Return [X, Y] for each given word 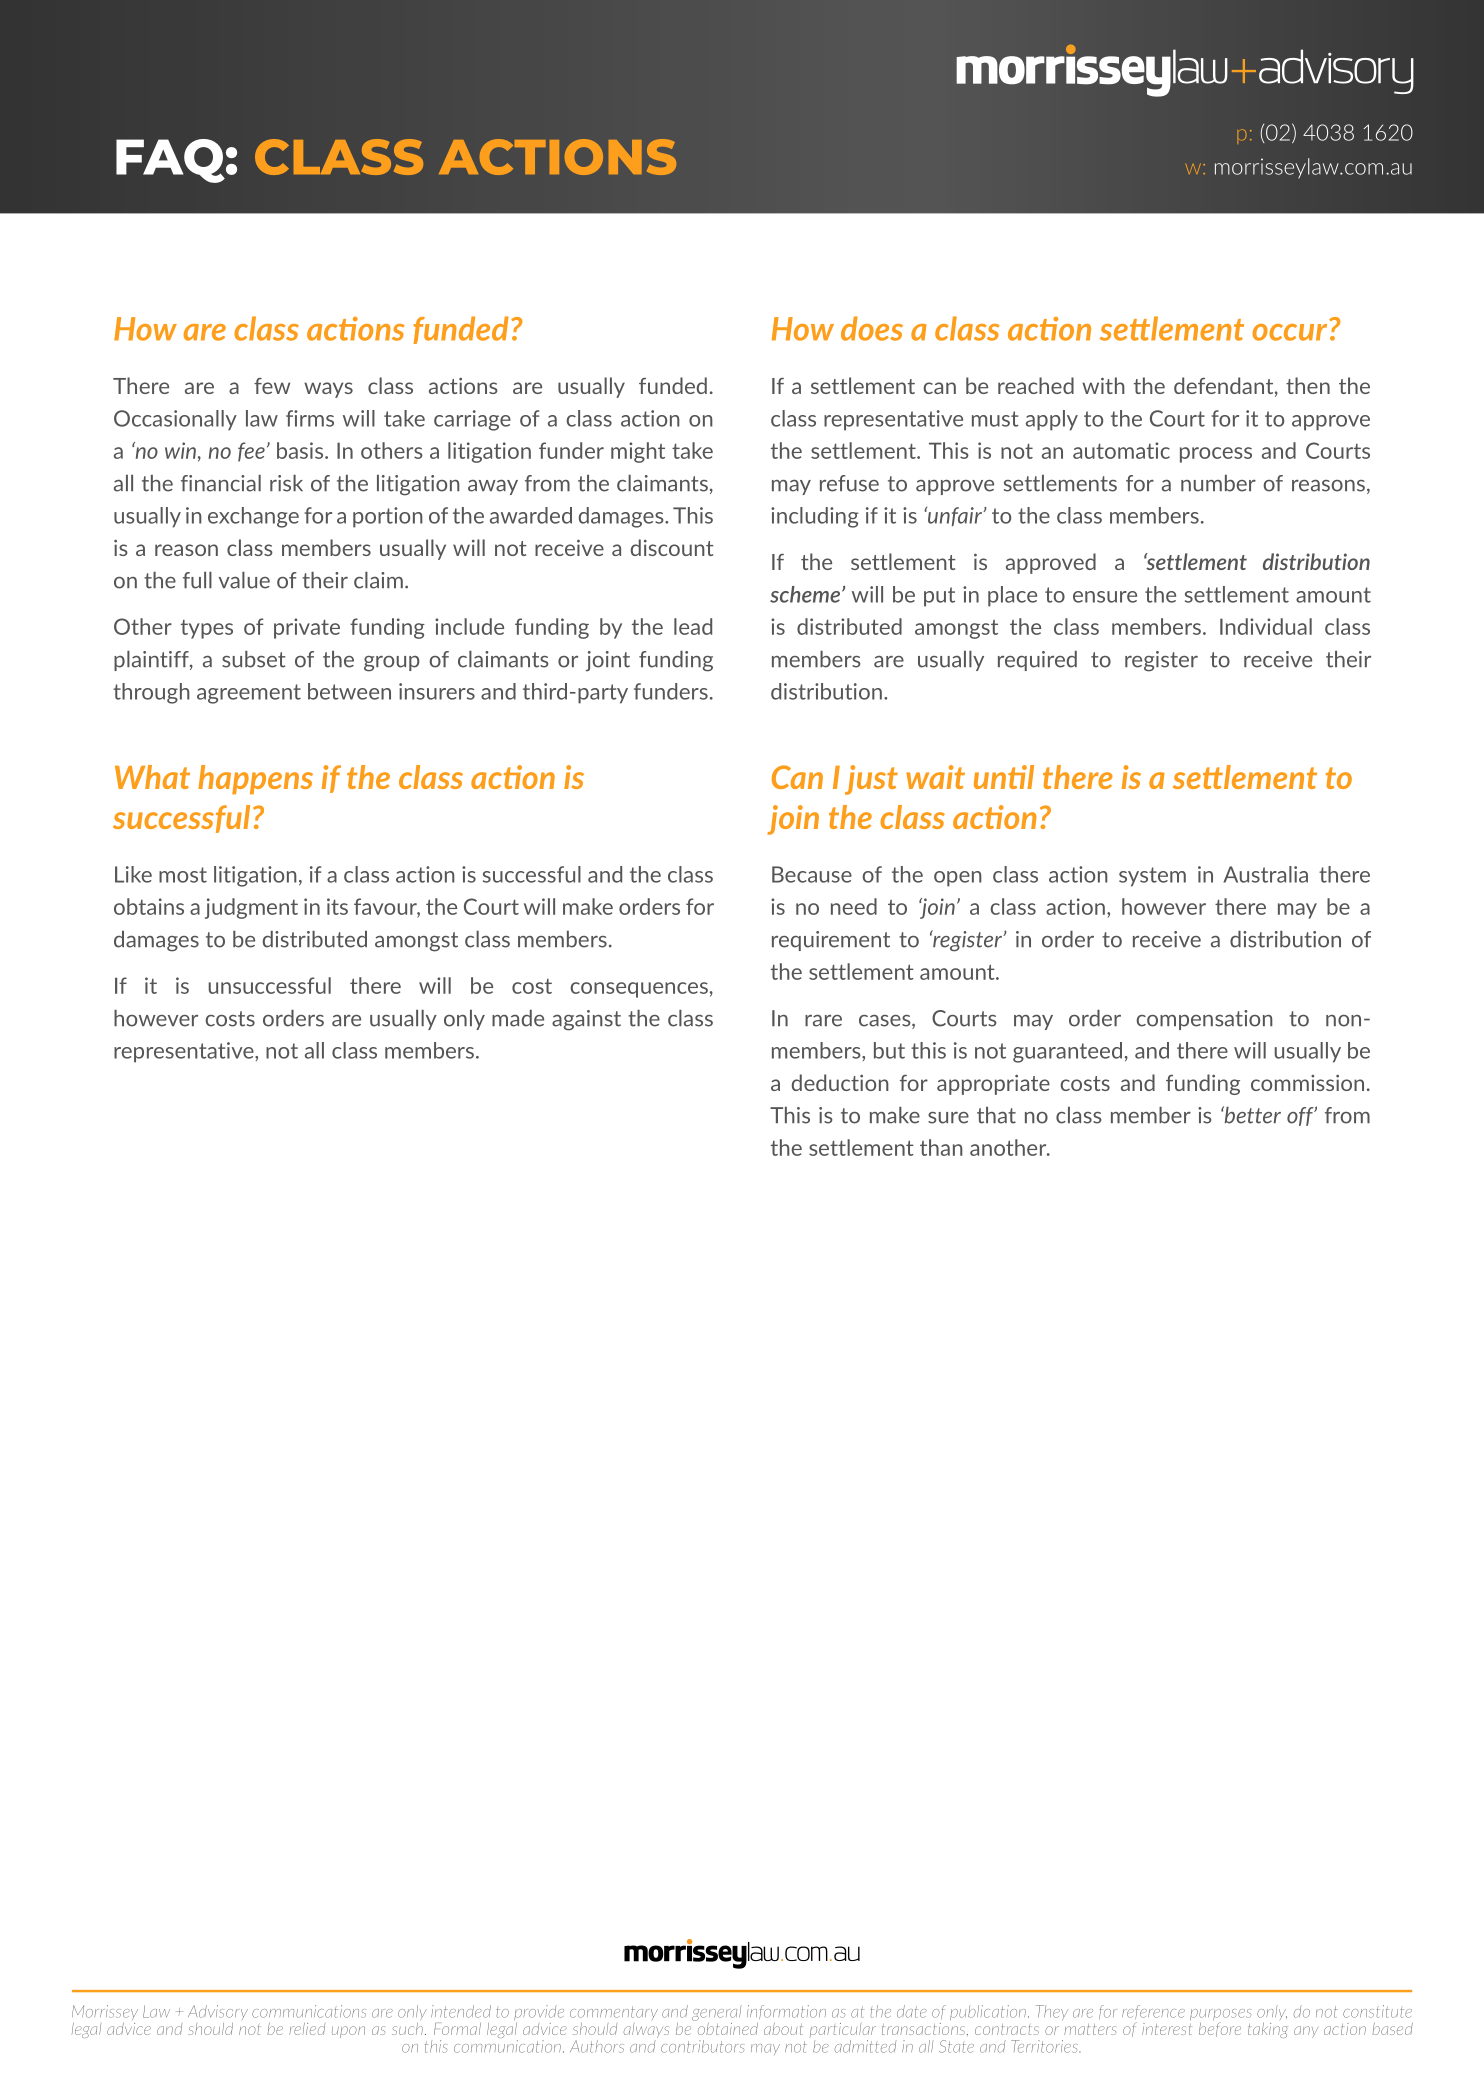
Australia [1265, 874]
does [872, 328]
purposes [1221, 2016]
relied [307, 2029]
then [1308, 385]
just [871, 780]
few [272, 386]
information [786, 2012]
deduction [840, 1082]
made [518, 1018]
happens [255, 779]
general [717, 2013]
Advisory [218, 2012]
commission [1307, 1082]
